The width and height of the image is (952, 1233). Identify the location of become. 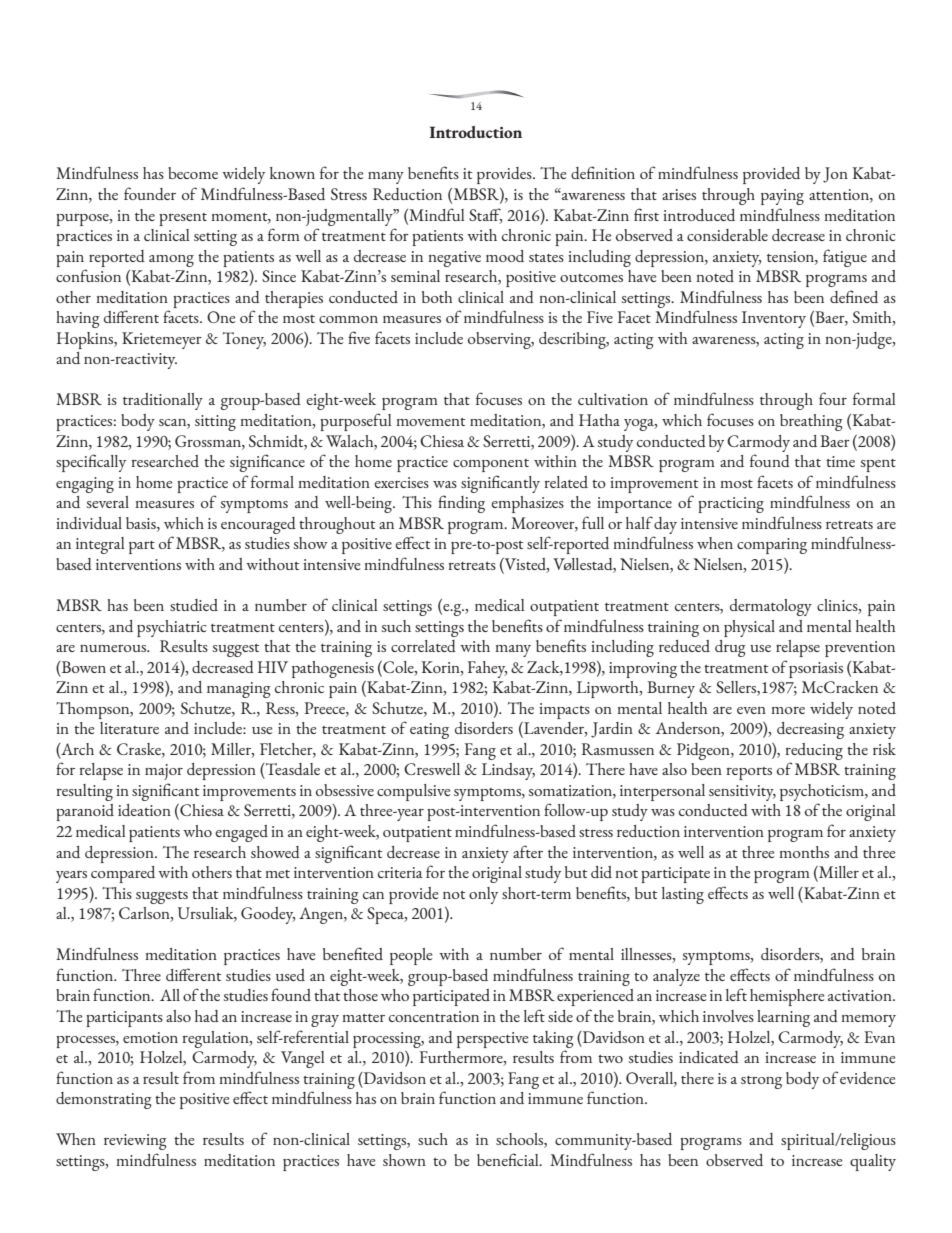
(193, 173).
